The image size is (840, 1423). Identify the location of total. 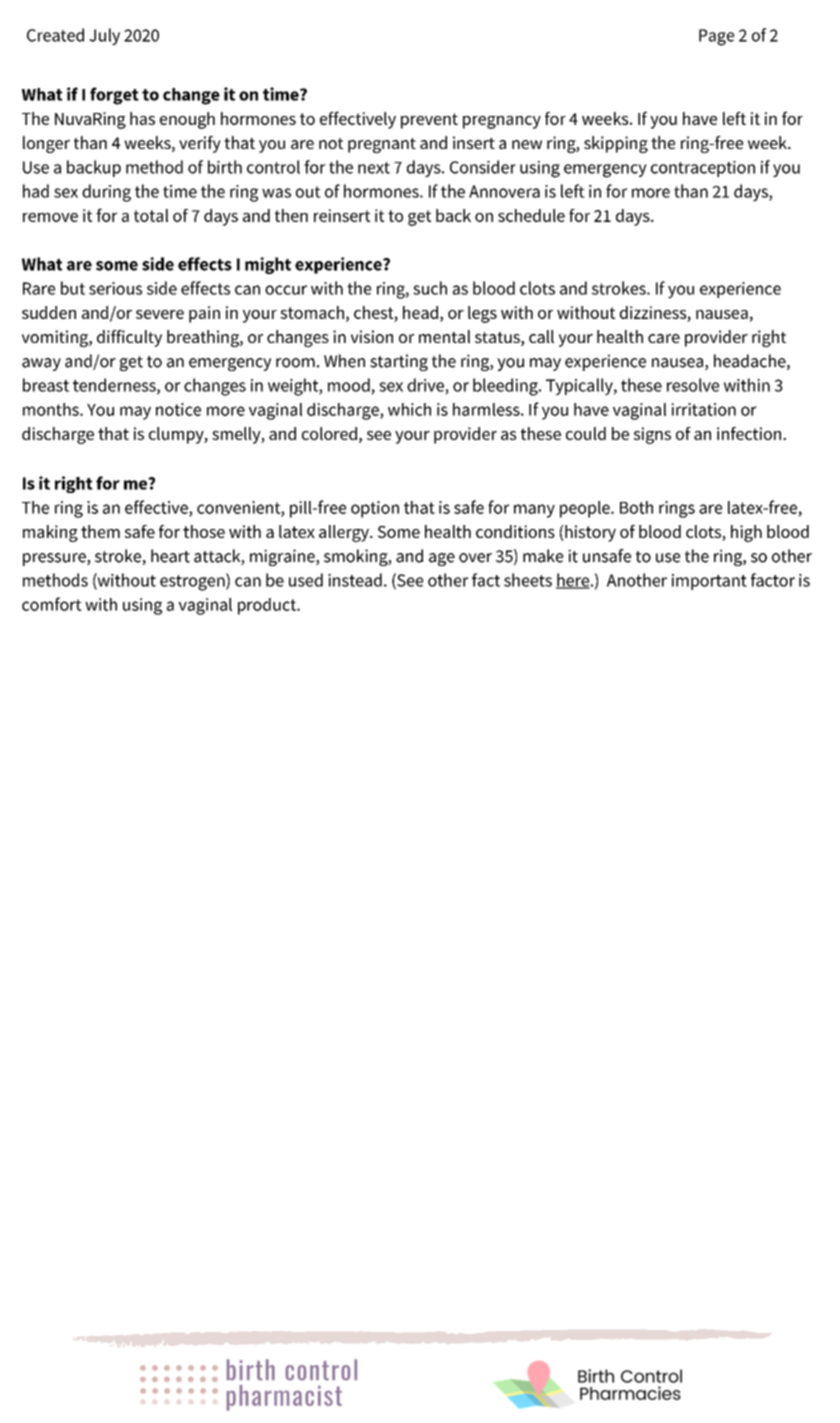
(151, 215).
